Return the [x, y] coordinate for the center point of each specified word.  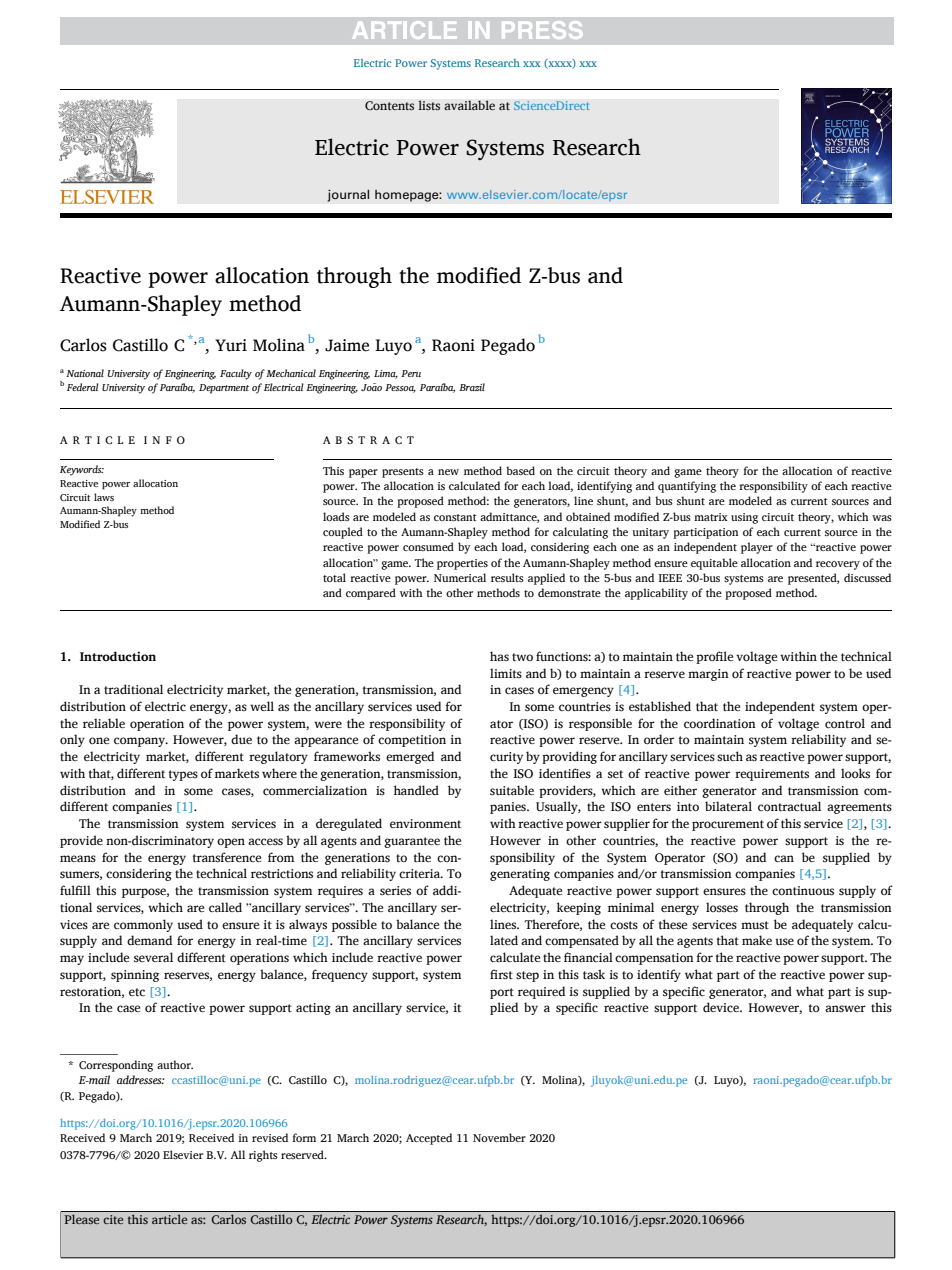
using [744, 518]
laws [104, 497]
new [448, 472]
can [784, 858]
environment [425, 823]
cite [113, 1219]
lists [429, 105]
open [231, 843]
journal [348, 195]
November [499, 1137]
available [469, 105]
